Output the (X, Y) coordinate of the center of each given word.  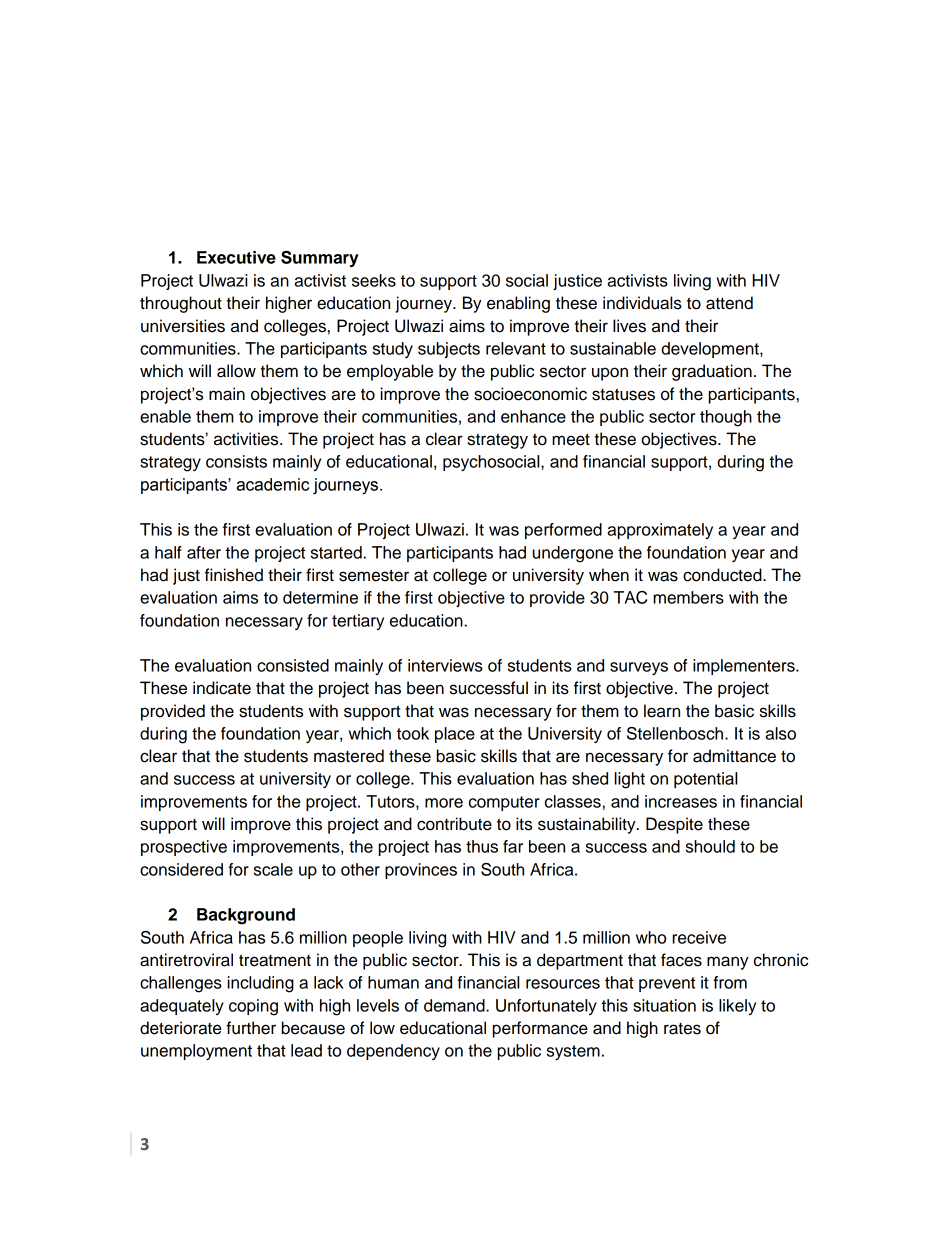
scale (273, 869)
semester (374, 575)
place (455, 735)
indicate (222, 688)
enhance (533, 416)
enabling (518, 304)
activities (247, 439)
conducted (723, 575)
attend (729, 303)
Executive (236, 257)
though (726, 418)
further (251, 1028)
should (710, 846)
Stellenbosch (676, 733)
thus (482, 846)
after (204, 552)
